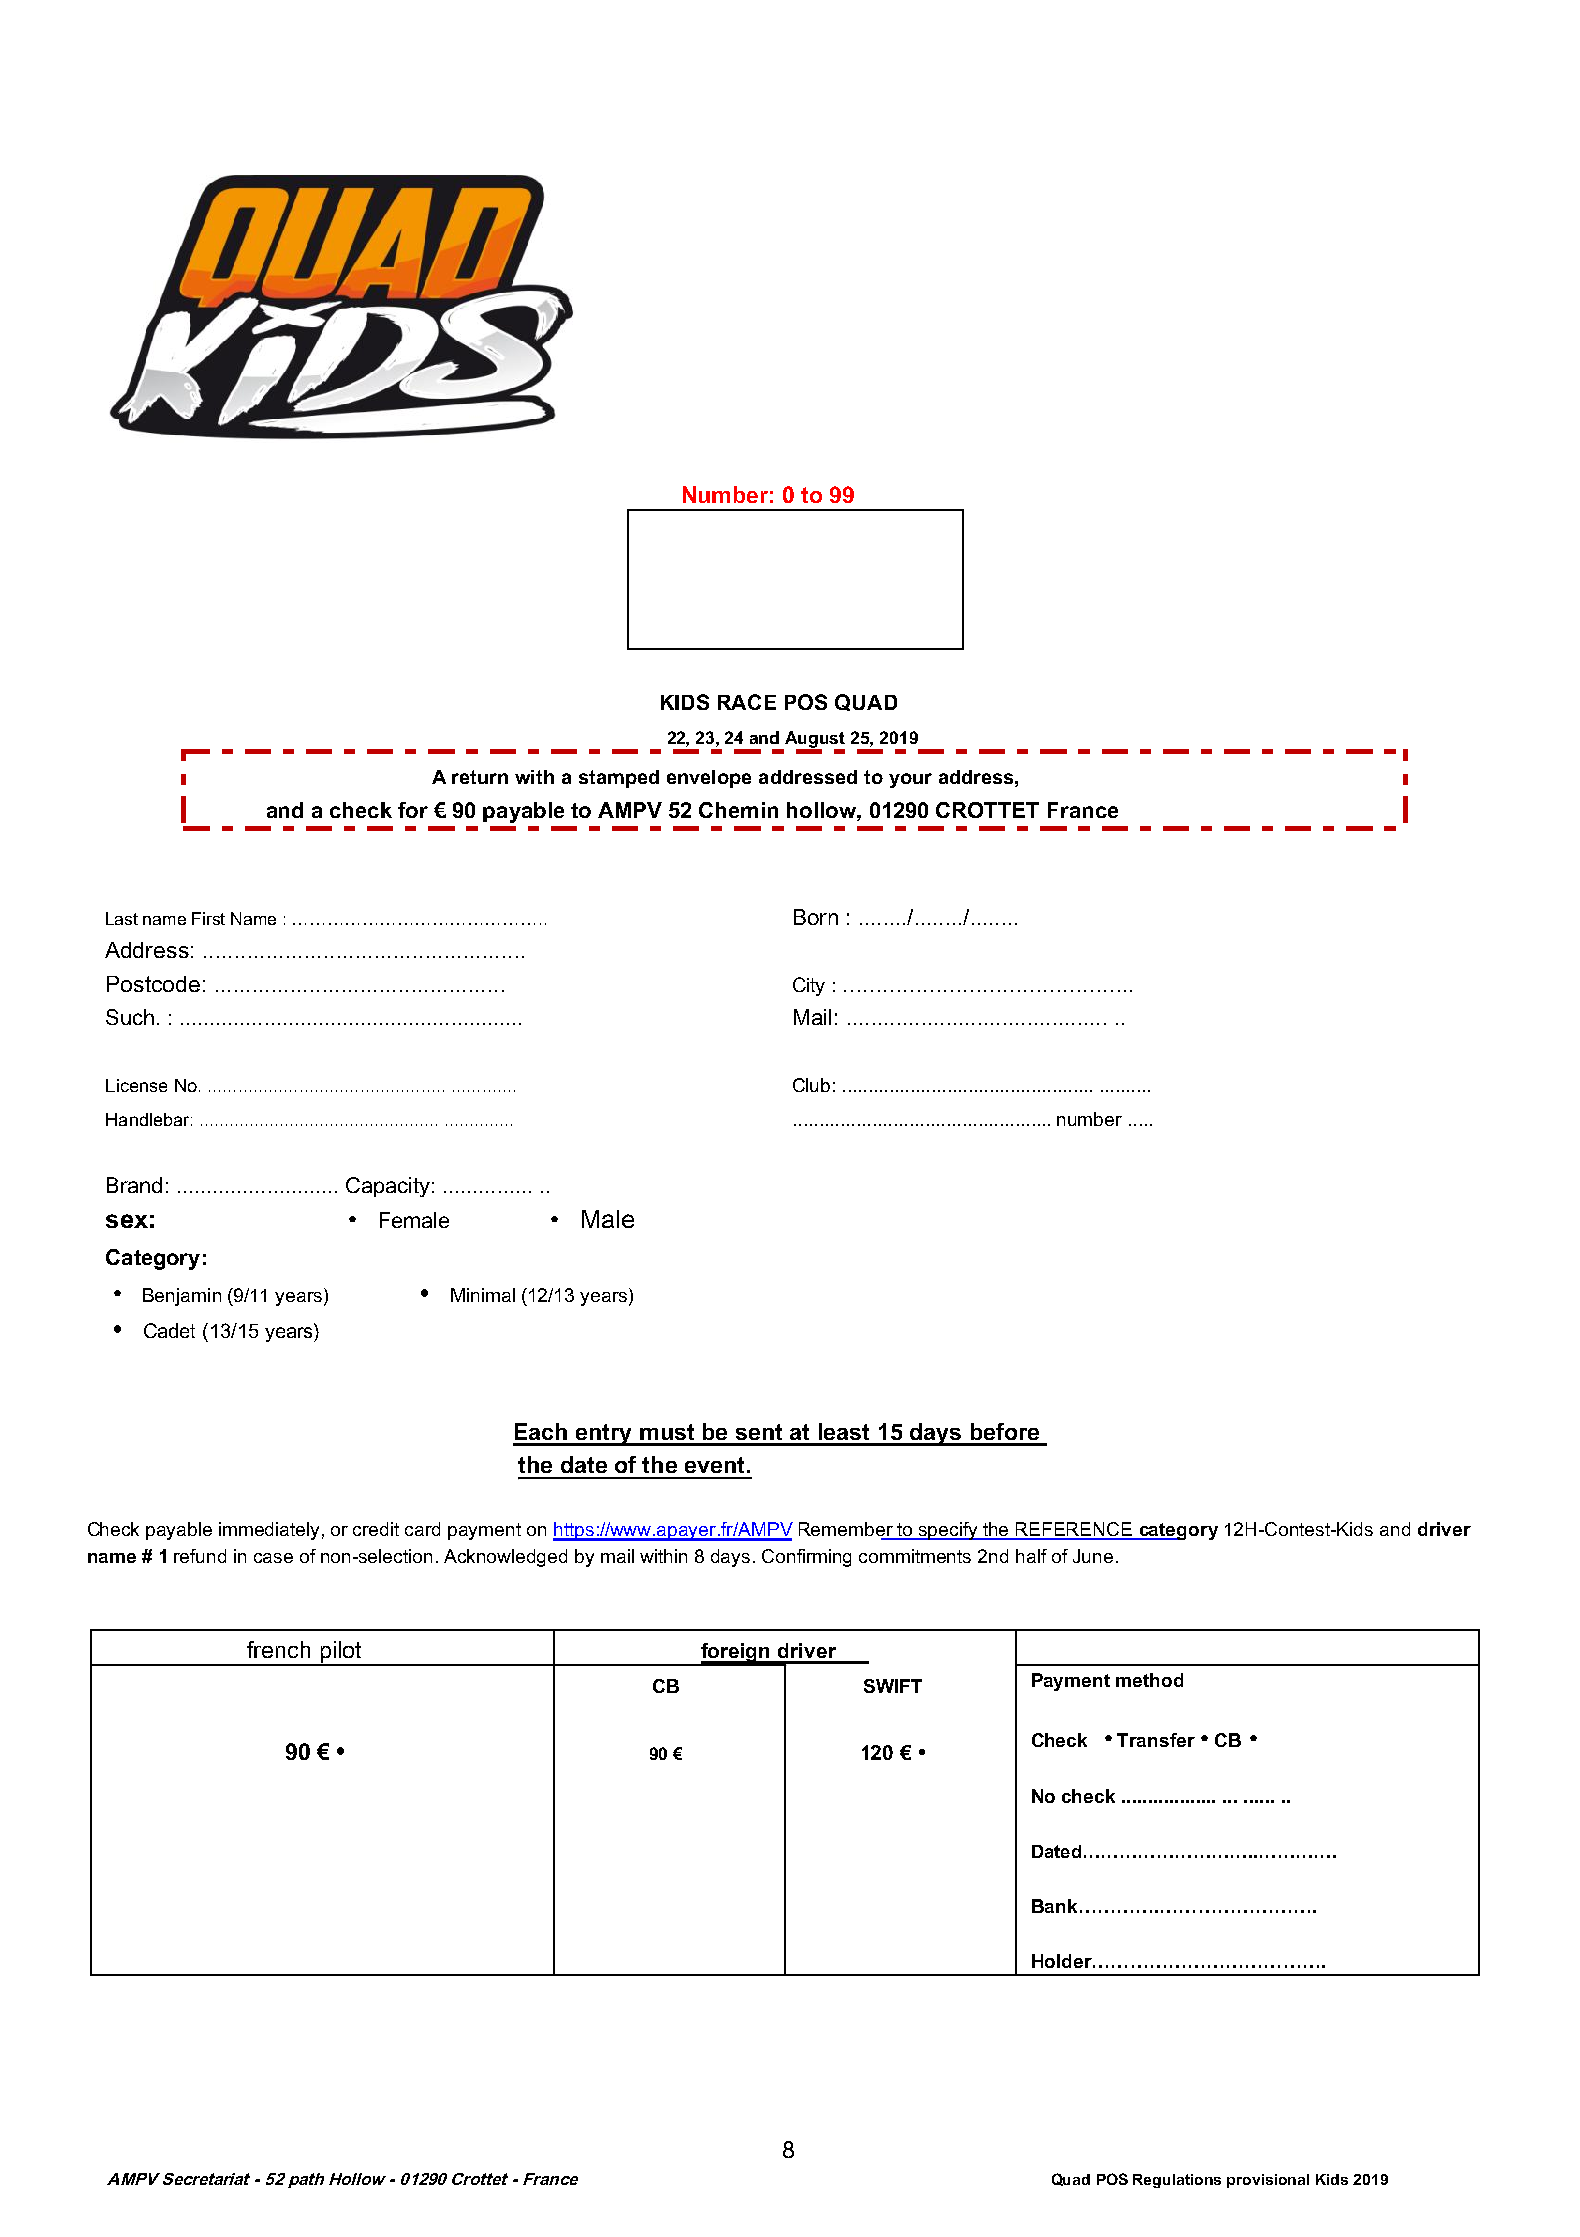  I want to click on RACE, so click(747, 702).
